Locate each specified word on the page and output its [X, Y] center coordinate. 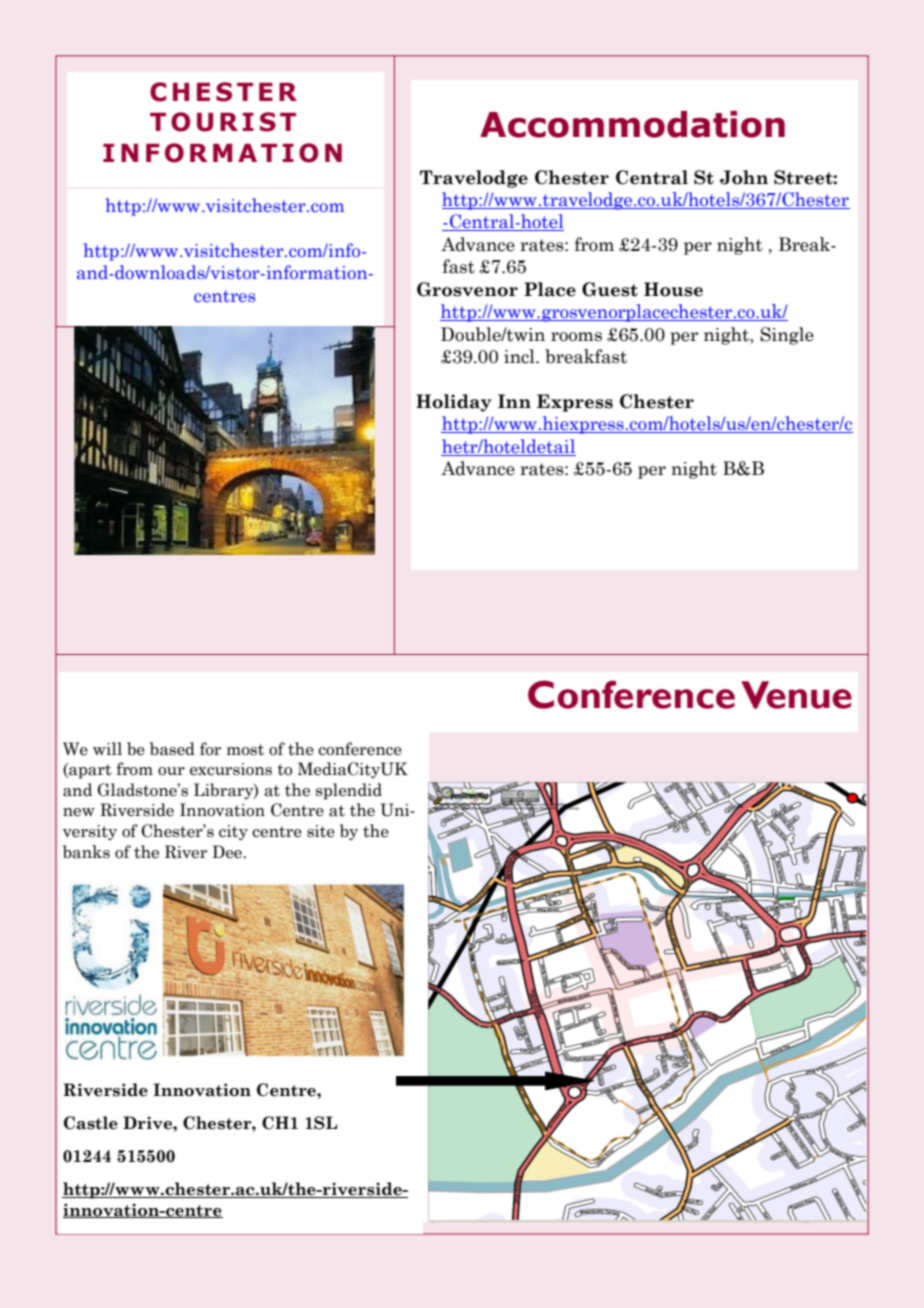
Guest [610, 289]
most [245, 750]
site [321, 831]
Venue [796, 695]
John [744, 177]
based [172, 749]
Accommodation [632, 124]
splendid [349, 791]
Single [787, 336]
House [673, 289]
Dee [228, 852]
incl [520, 356]
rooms [576, 337]
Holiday [453, 403]
